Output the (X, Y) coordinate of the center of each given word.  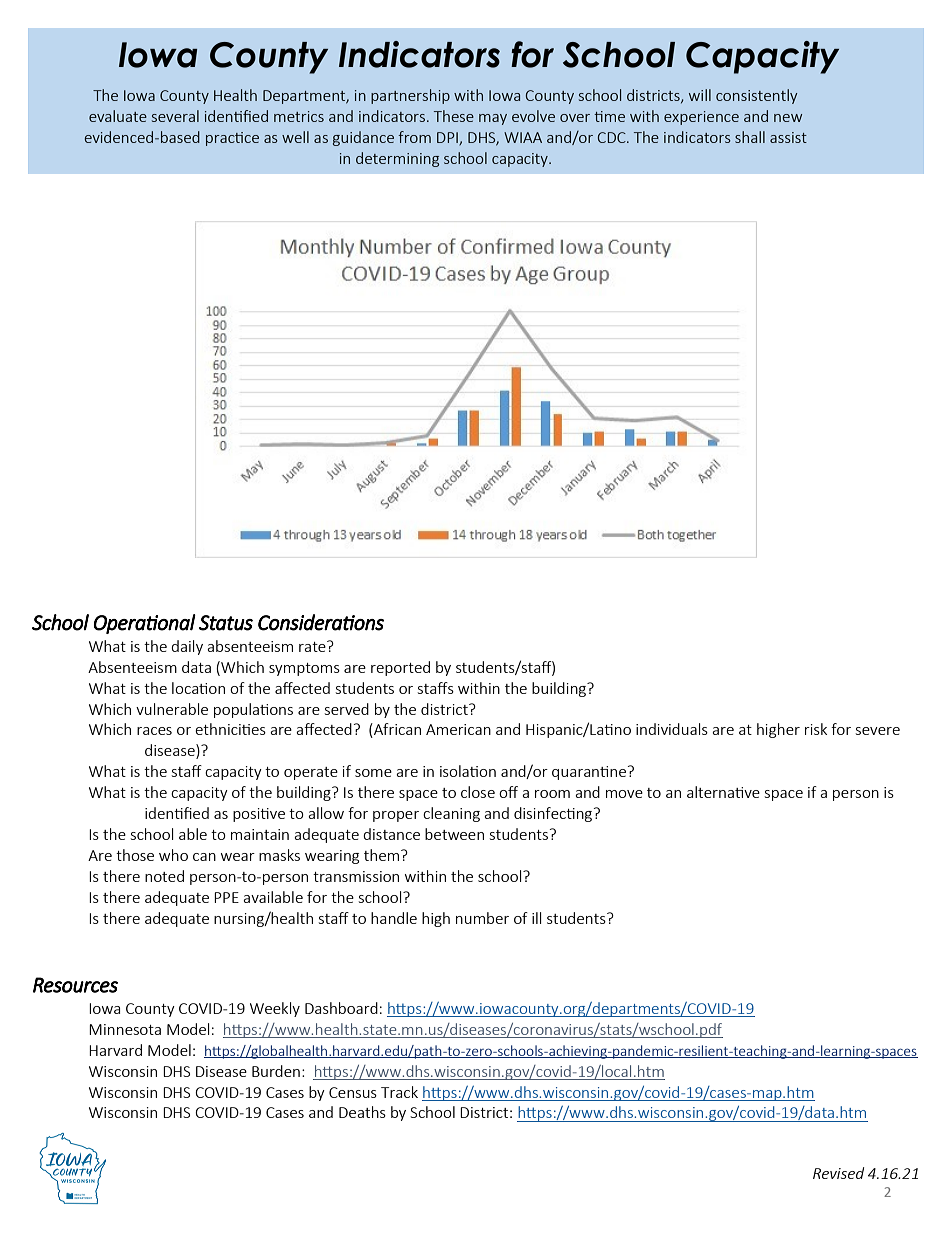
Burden (276, 1071)
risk (816, 729)
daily (187, 647)
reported (400, 668)
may (493, 119)
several (175, 116)
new (788, 118)
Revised (838, 1173)
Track (399, 1092)
